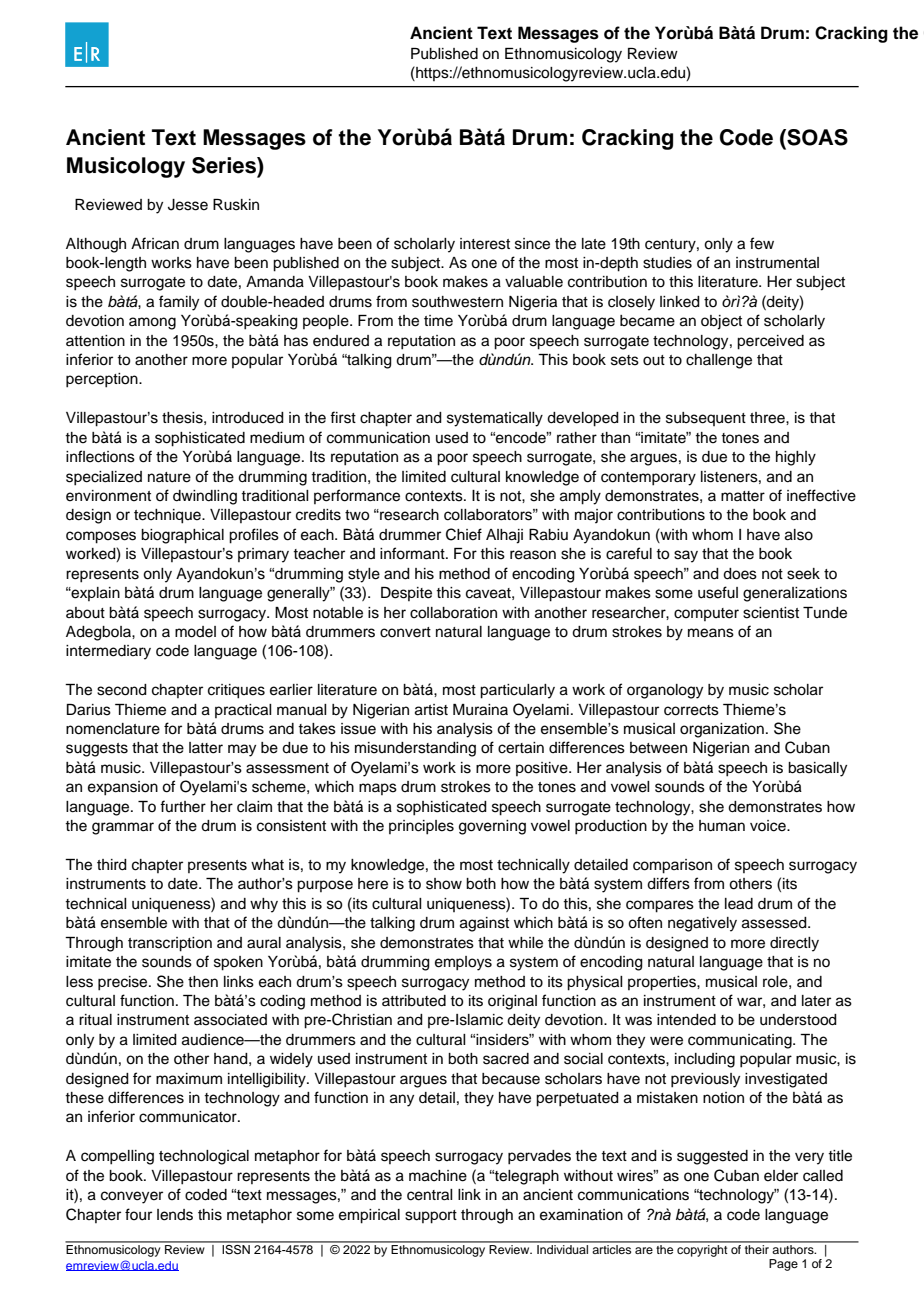  I want to click on African, so click(155, 243).
